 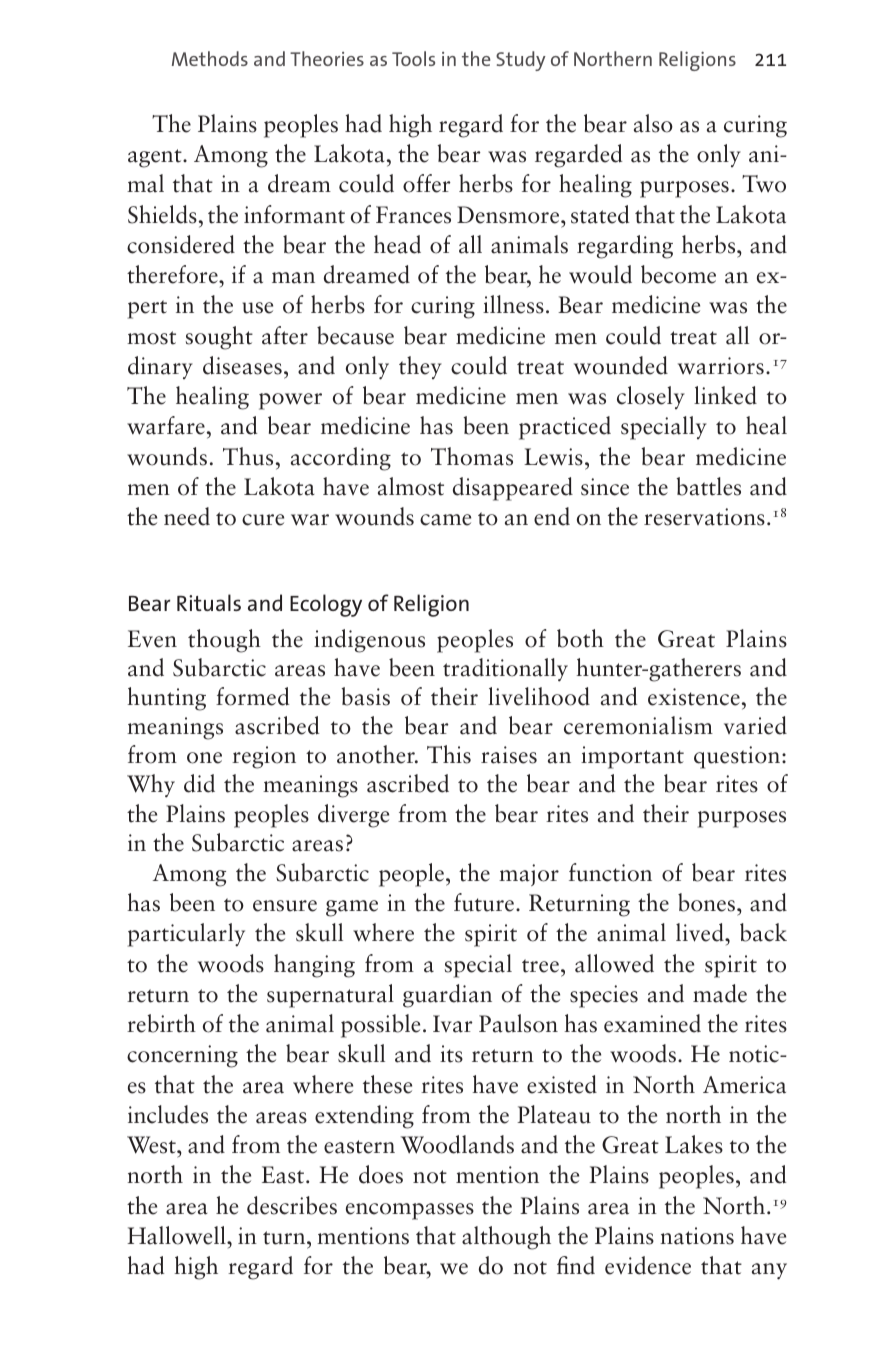 What do you see at coordinates (413, 58) in the page?
I see `Tools` at bounding box center [413, 58].
